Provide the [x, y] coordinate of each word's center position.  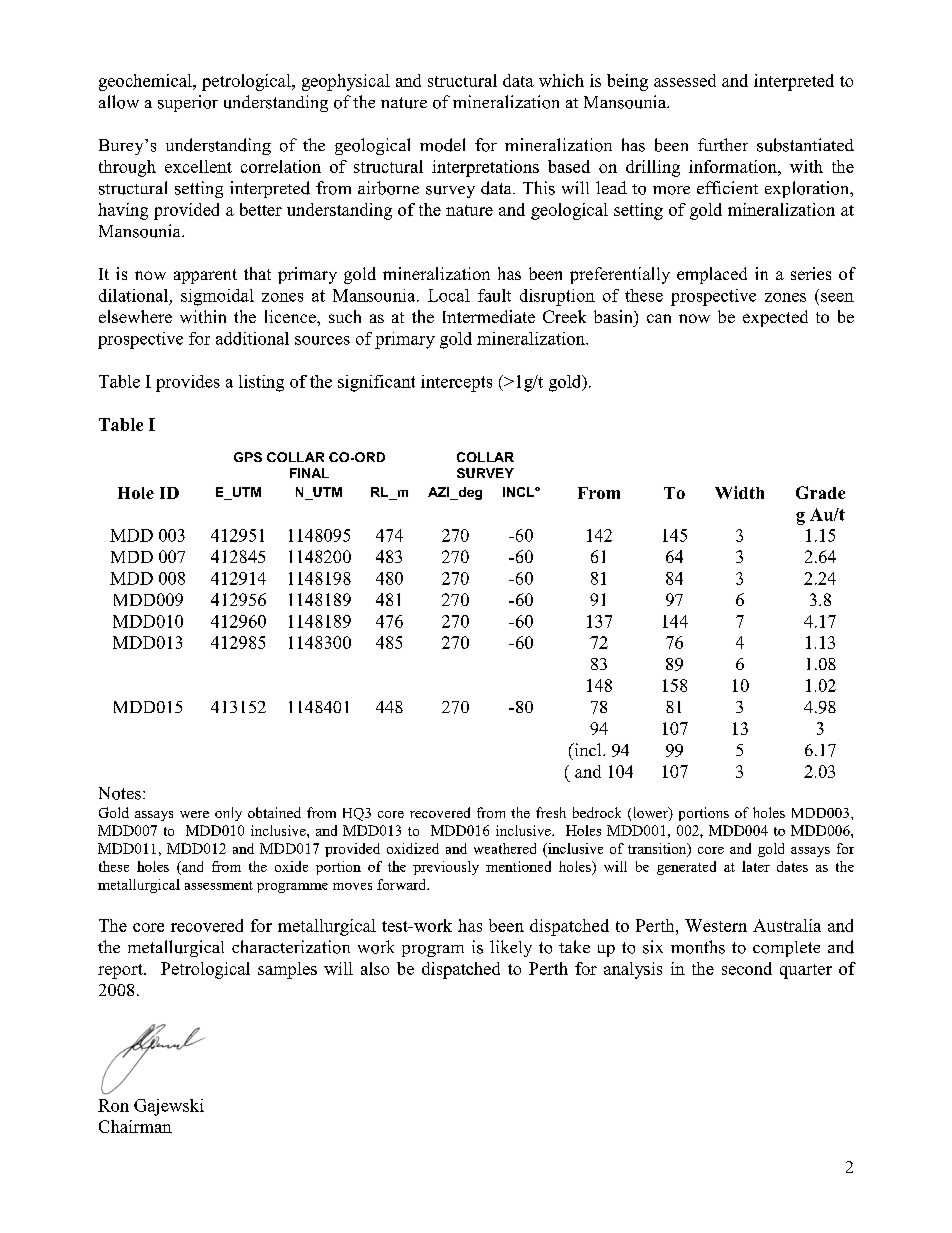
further [723, 144]
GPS [248, 457]
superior [188, 103]
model [442, 145]
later [756, 866]
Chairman [135, 1126]
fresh [551, 812]
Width [739, 492]
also [375, 968]
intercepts [456, 383]
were [194, 814]
